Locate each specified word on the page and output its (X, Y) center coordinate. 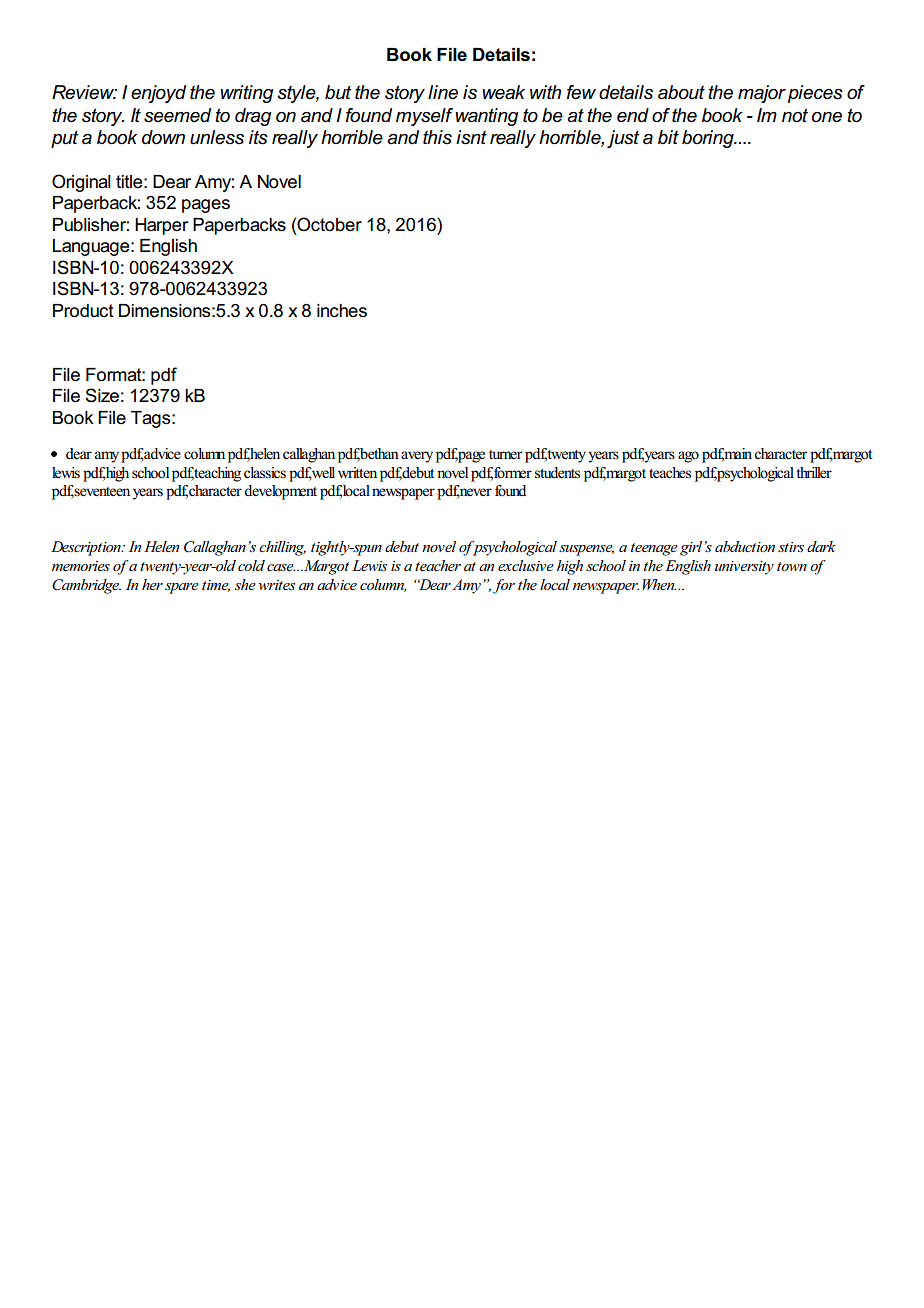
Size (102, 395)
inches (342, 311)
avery (417, 457)
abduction (745, 546)
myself (424, 117)
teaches (670, 473)
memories (81, 566)
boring (709, 139)
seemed (177, 115)
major (762, 94)
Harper (162, 226)
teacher (438, 565)
